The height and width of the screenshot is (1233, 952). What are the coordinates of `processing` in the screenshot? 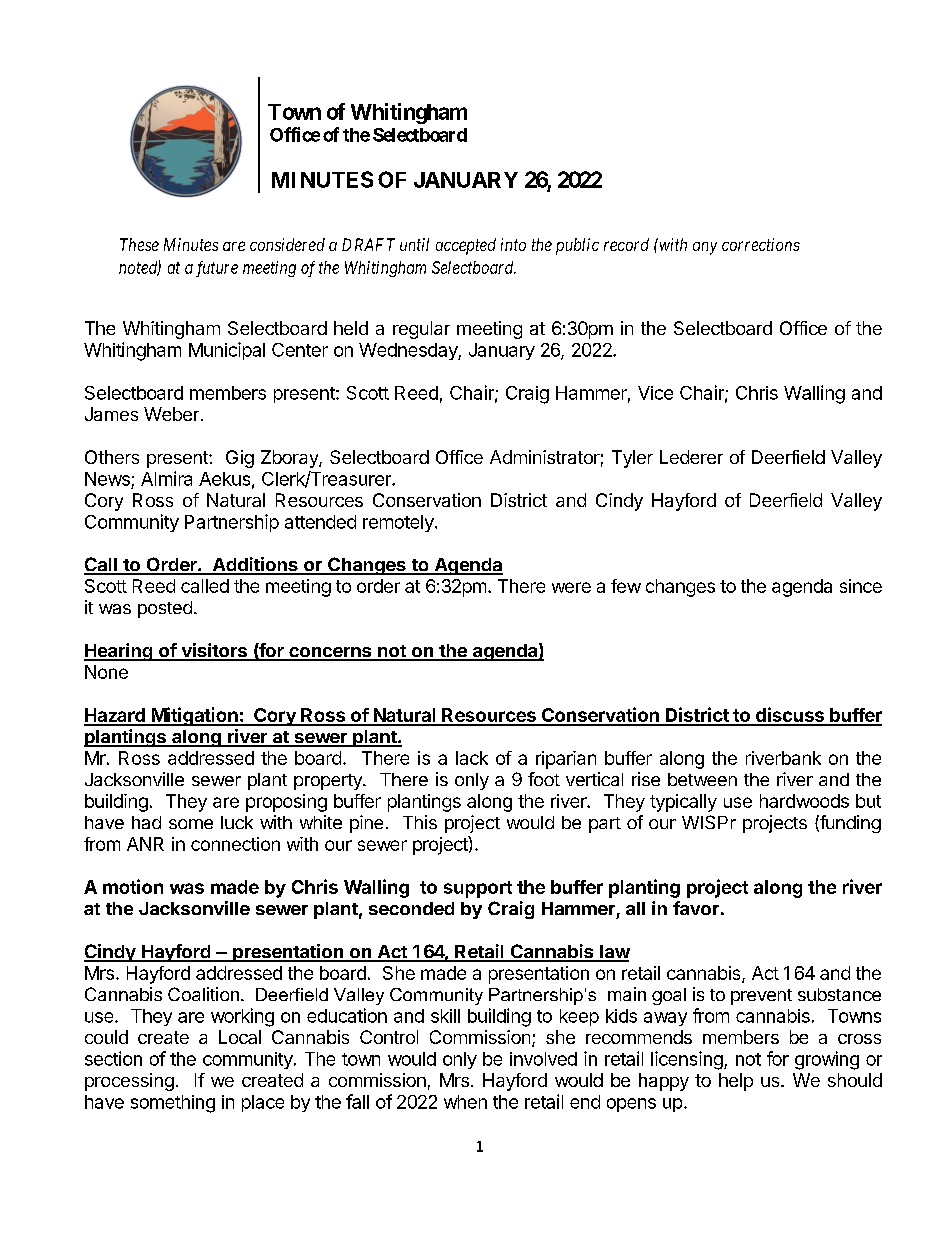 It's located at (129, 1082).
